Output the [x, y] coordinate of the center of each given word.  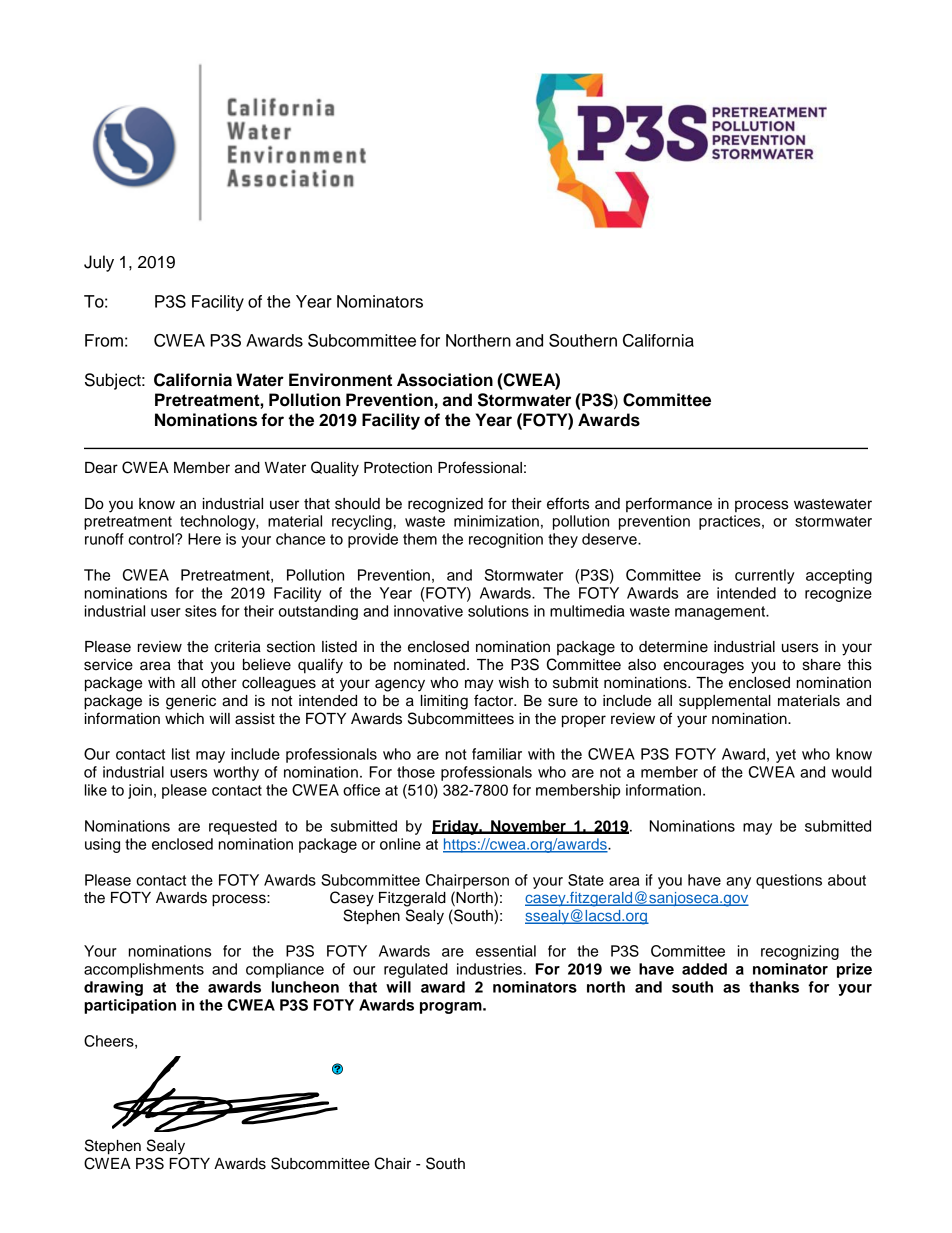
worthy [236, 773]
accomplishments [144, 970]
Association [445, 380]
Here [204, 539]
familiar [497, 754]
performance [669, 504]
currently [764, 576]
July [99, 263]
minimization [496, 521]
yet [786, 756]
